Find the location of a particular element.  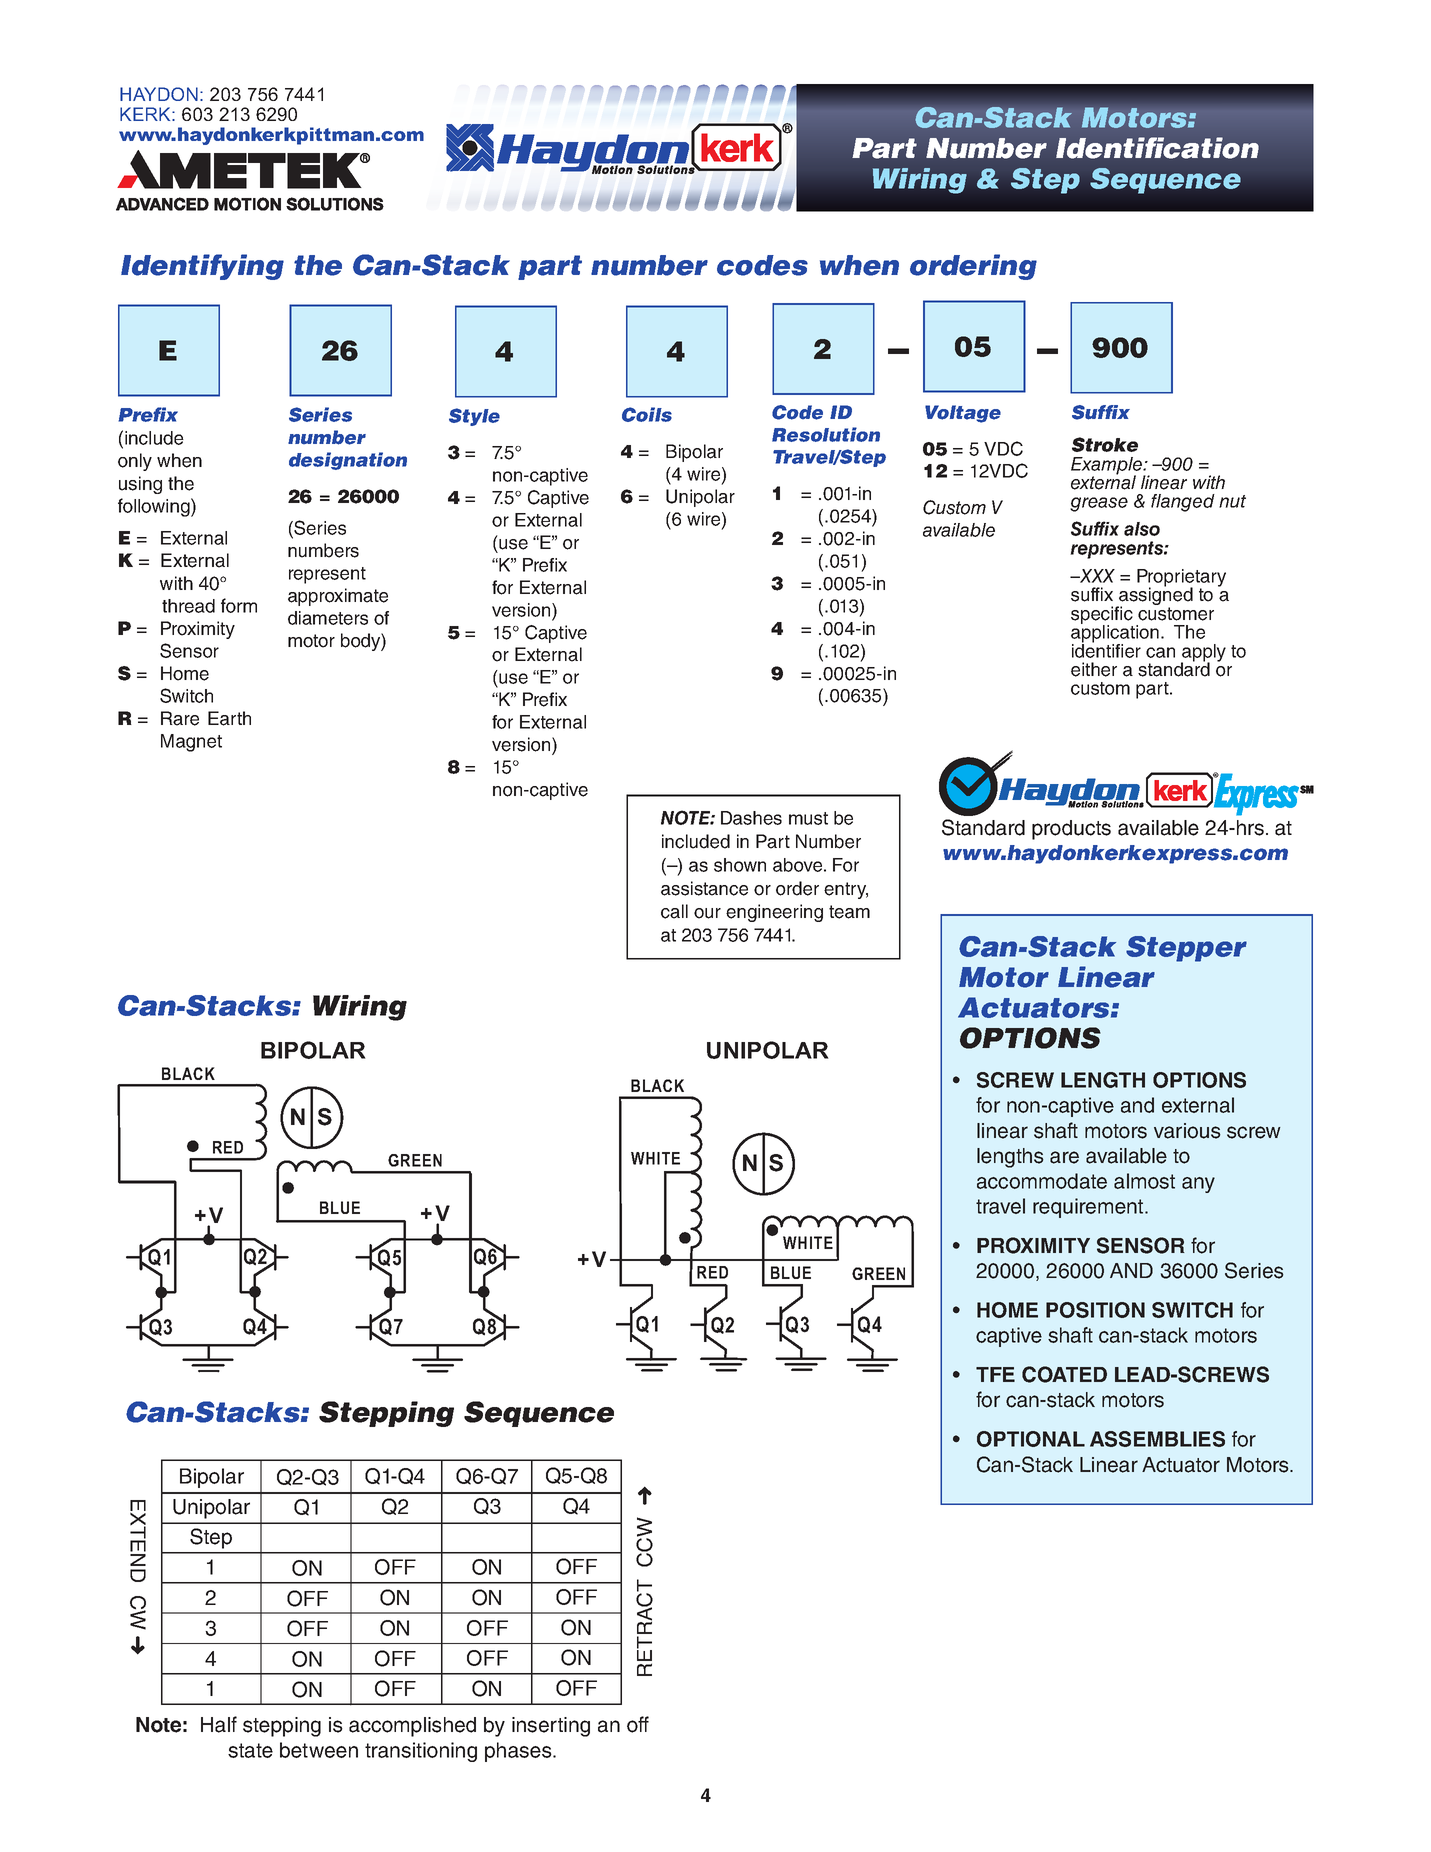

COATED is located at coordinates (1064, 1374).
